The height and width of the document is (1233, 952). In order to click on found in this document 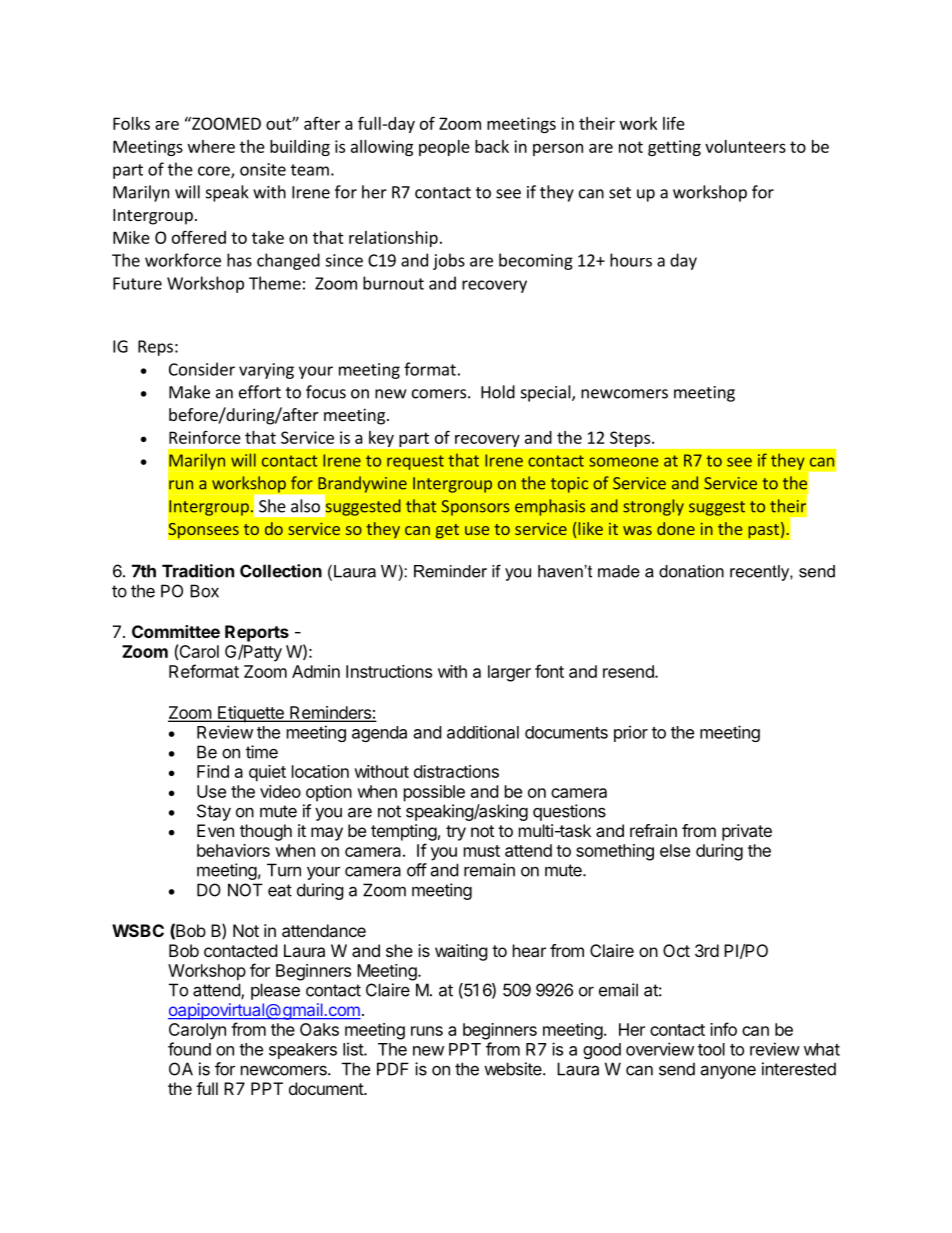, I will do `click(189, 1049)`.
